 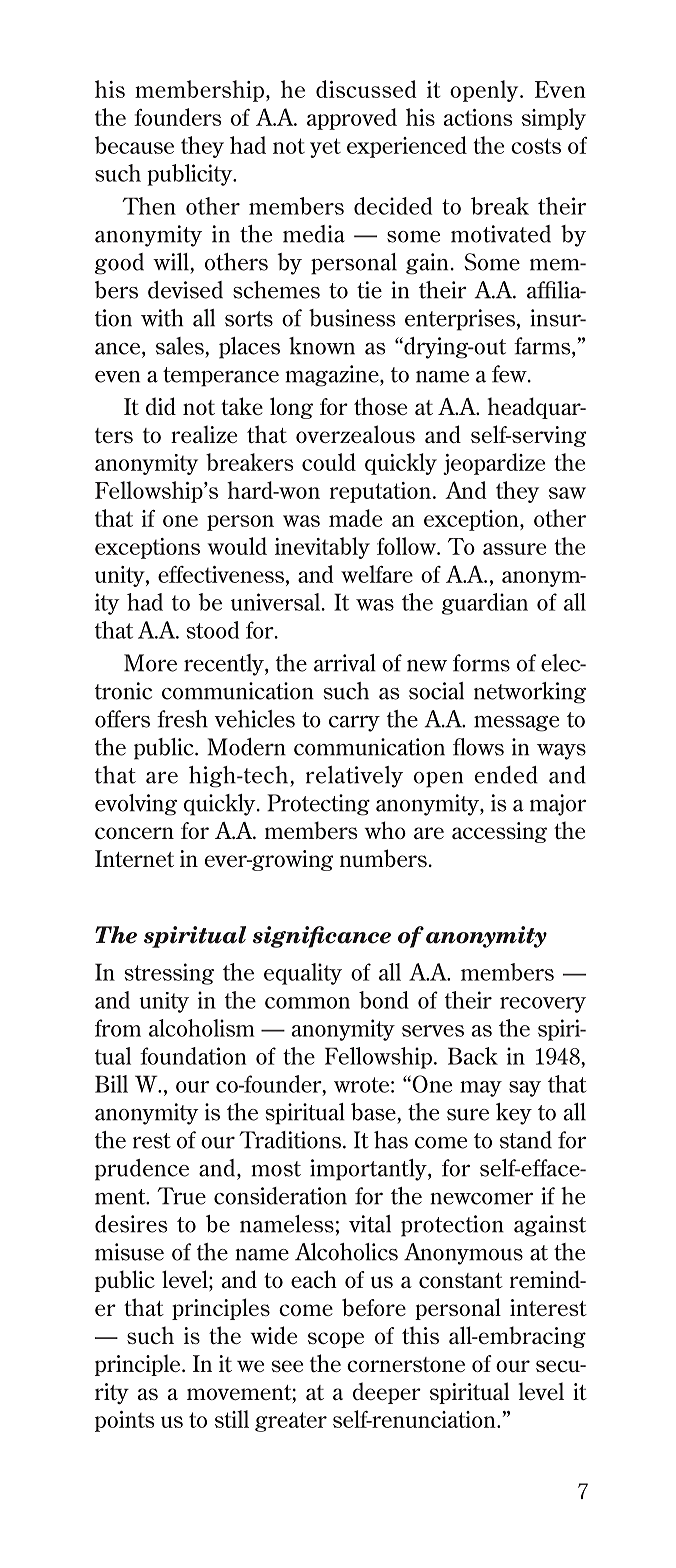 I want to click on relatively, so click(x=354, y=777).
